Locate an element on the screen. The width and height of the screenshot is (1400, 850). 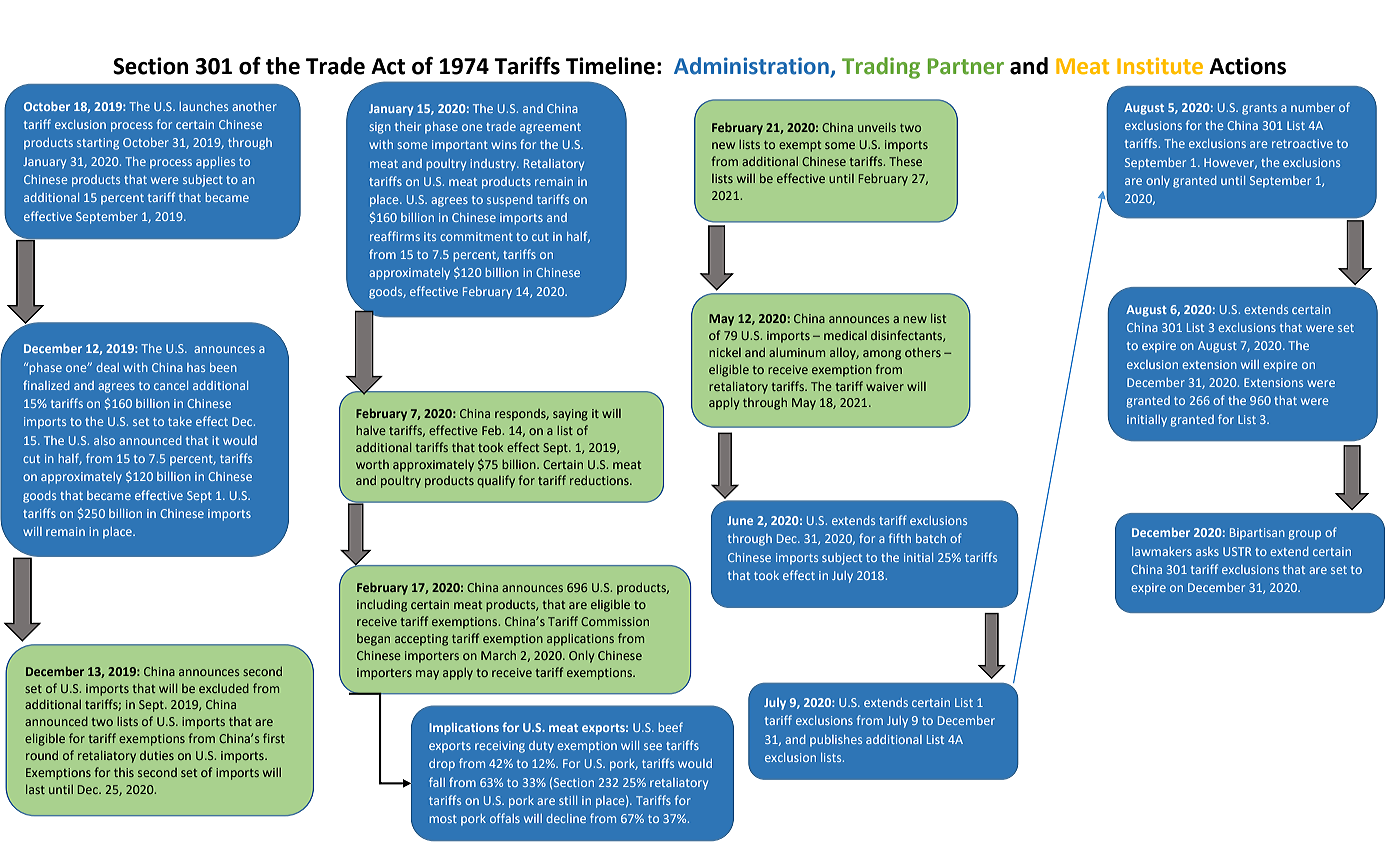
others is located at coordinates (923, 352).
